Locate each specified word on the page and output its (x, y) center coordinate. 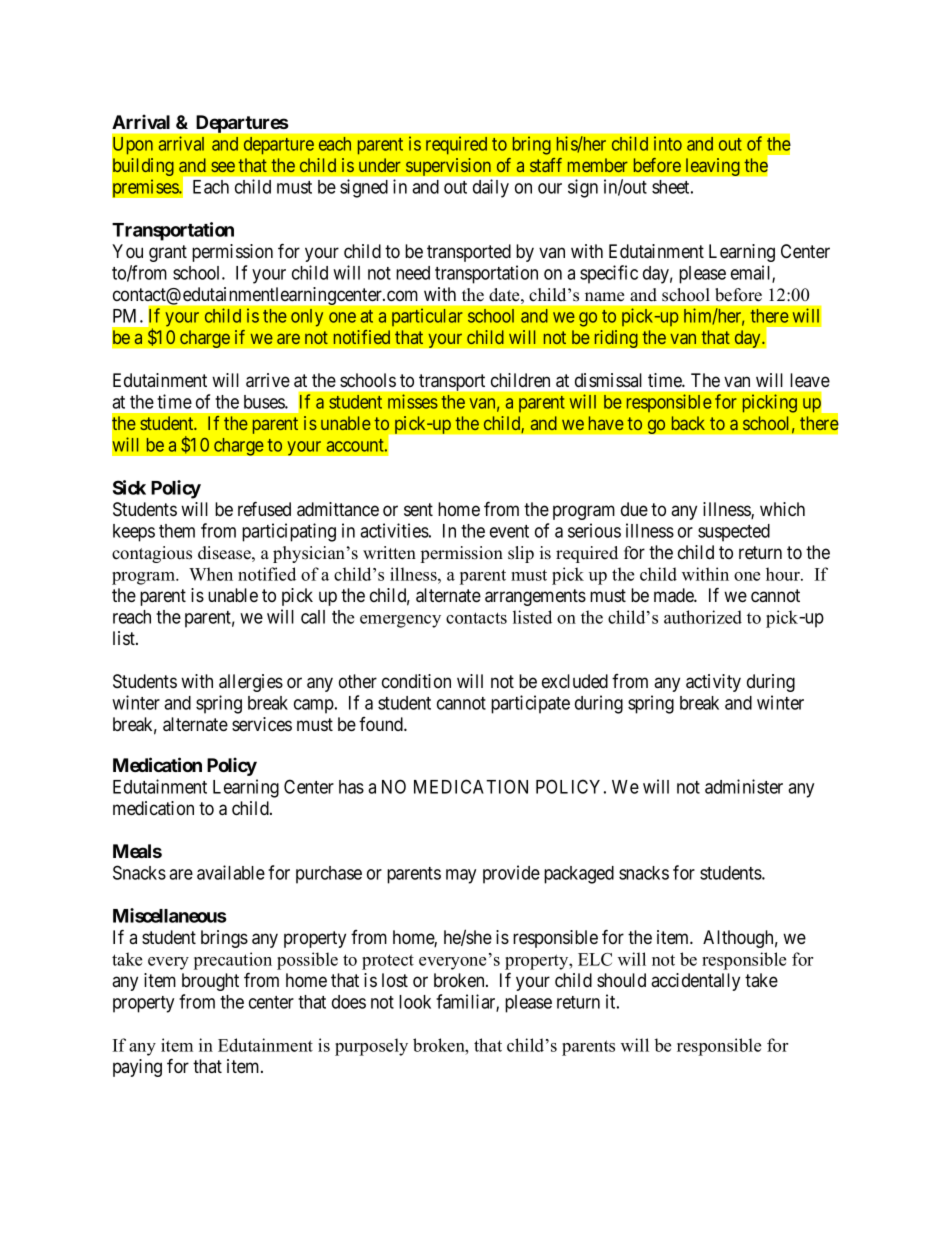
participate (530, 704)
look (415, 1002)
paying (137, 1068)
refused (264, 508)
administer (744, 786)
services (262, 724)
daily (491, 188)
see (223, 166)
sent (418, 509)
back (688, 423)
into (668, 143)
